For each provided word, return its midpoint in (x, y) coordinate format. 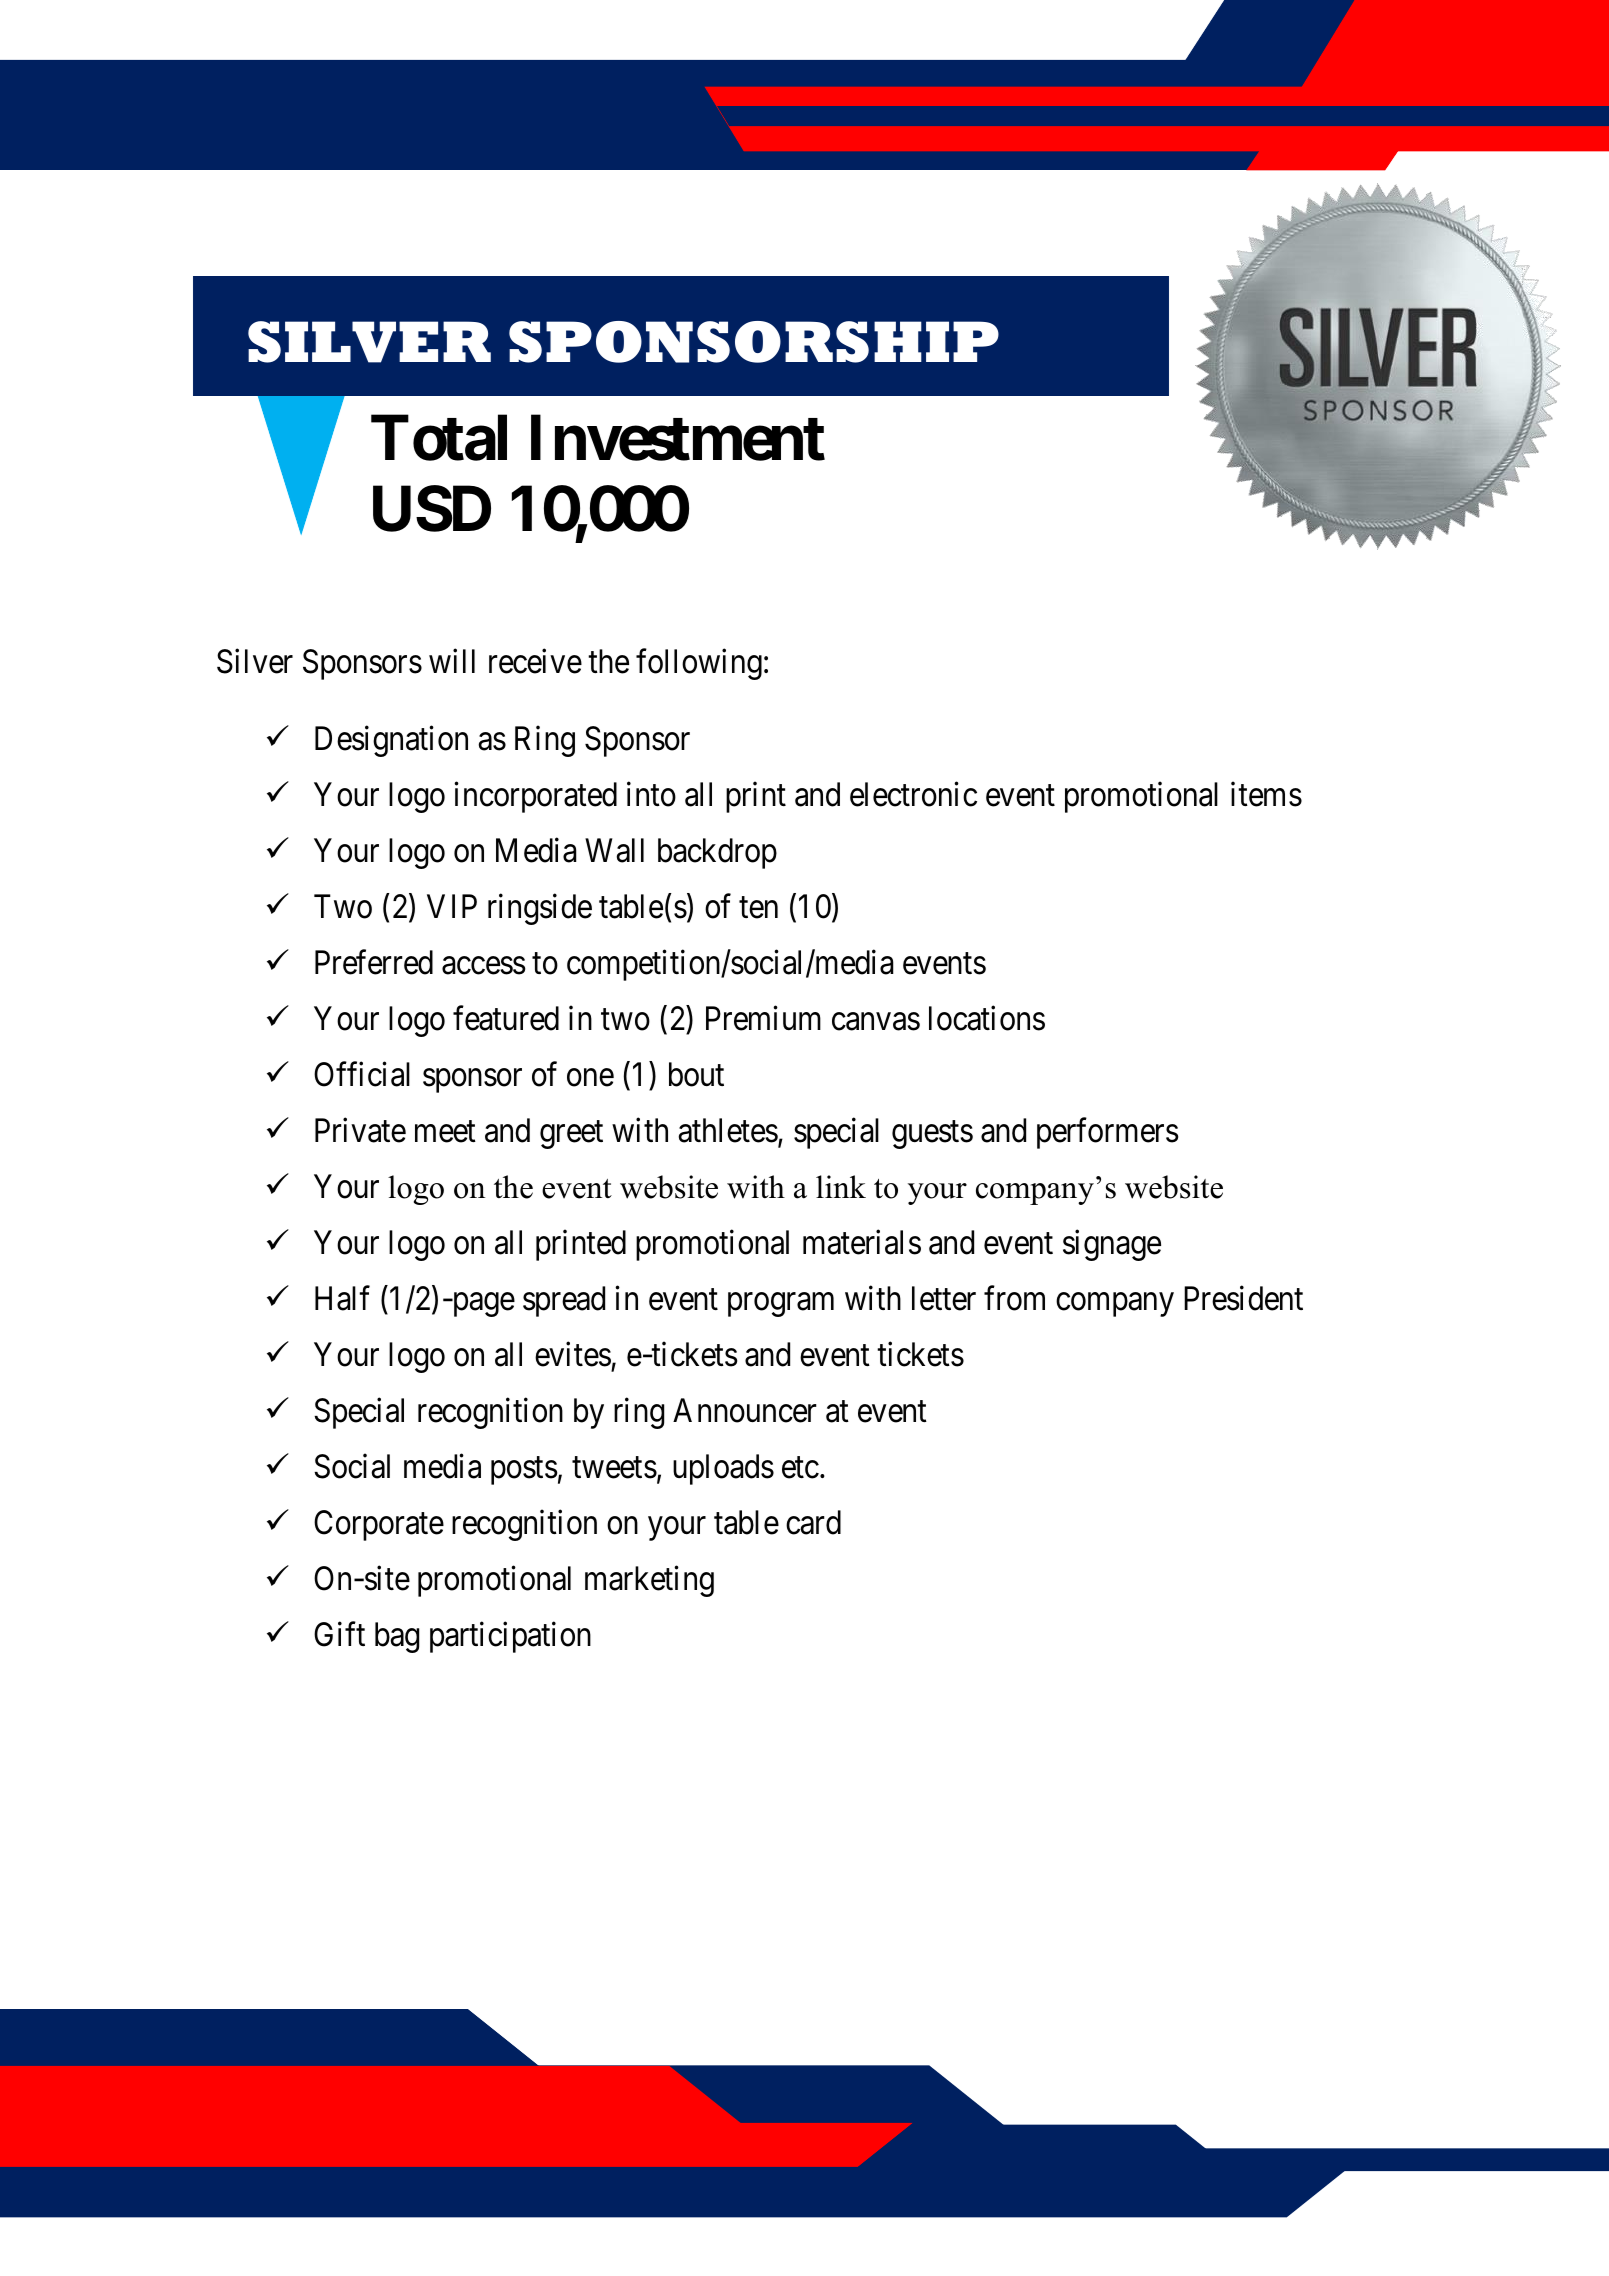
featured (506, 1018)
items (1266, 794)
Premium (763, 1018)
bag (397, 1637)
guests (932, 1135)
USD (432, 509)
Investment (678, 438)
